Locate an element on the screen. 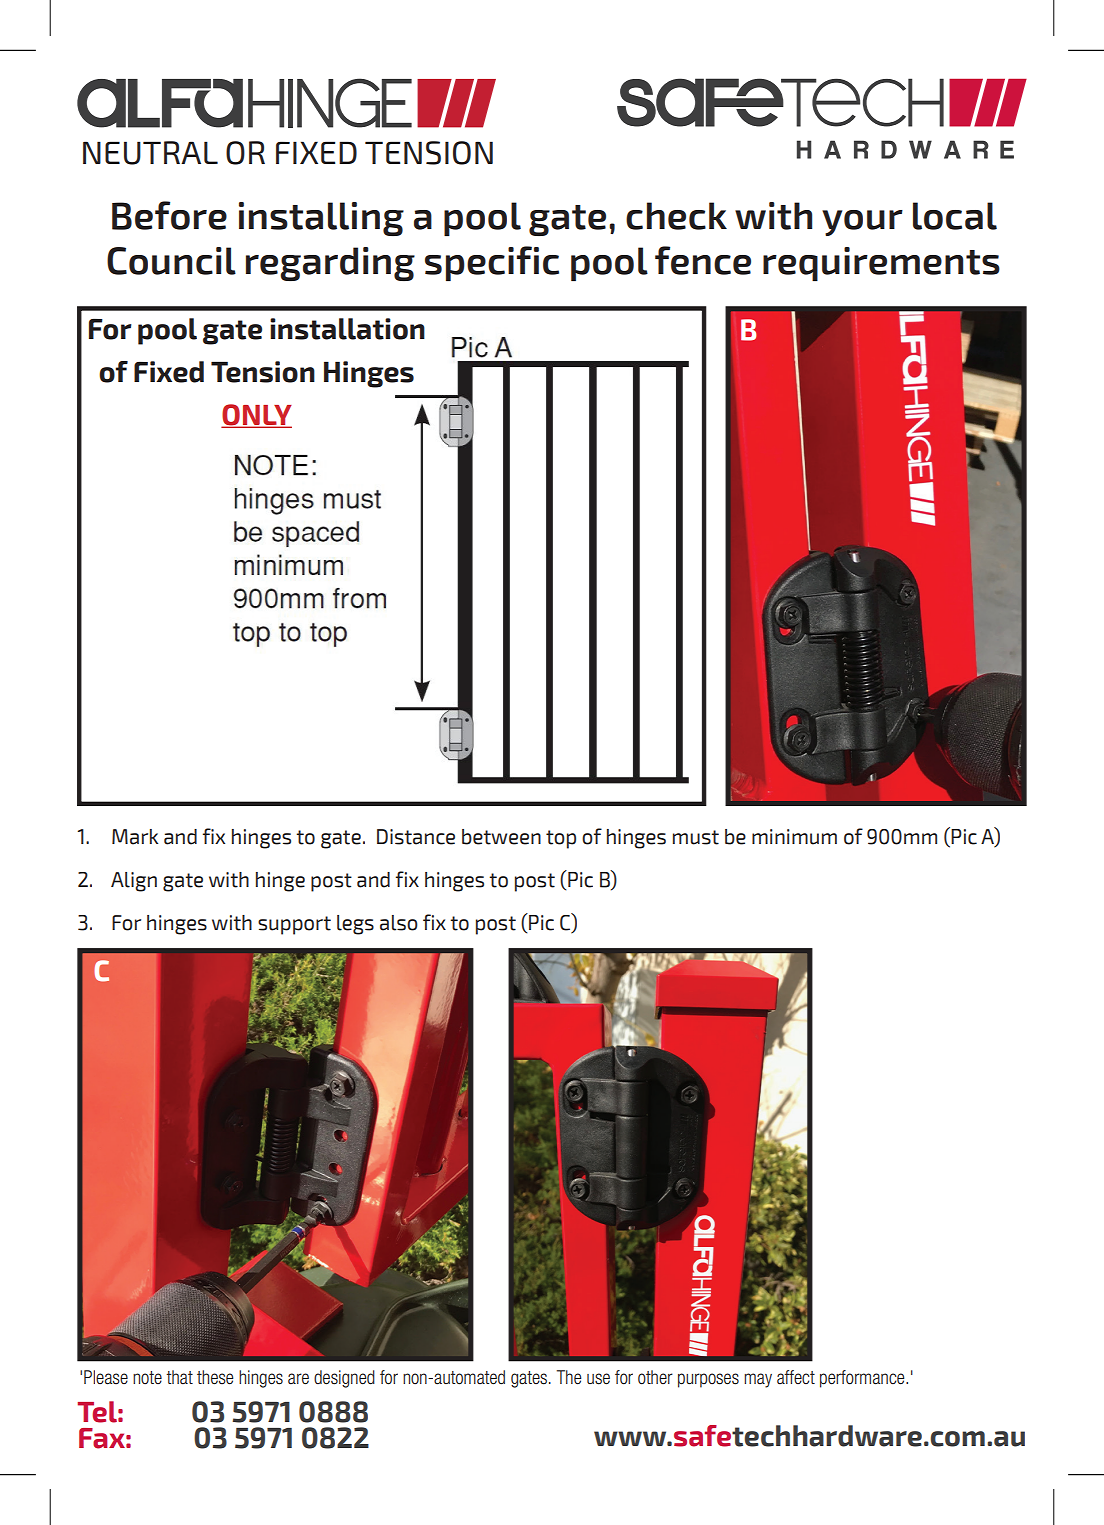  legs is located at coordinates (355, 925).
